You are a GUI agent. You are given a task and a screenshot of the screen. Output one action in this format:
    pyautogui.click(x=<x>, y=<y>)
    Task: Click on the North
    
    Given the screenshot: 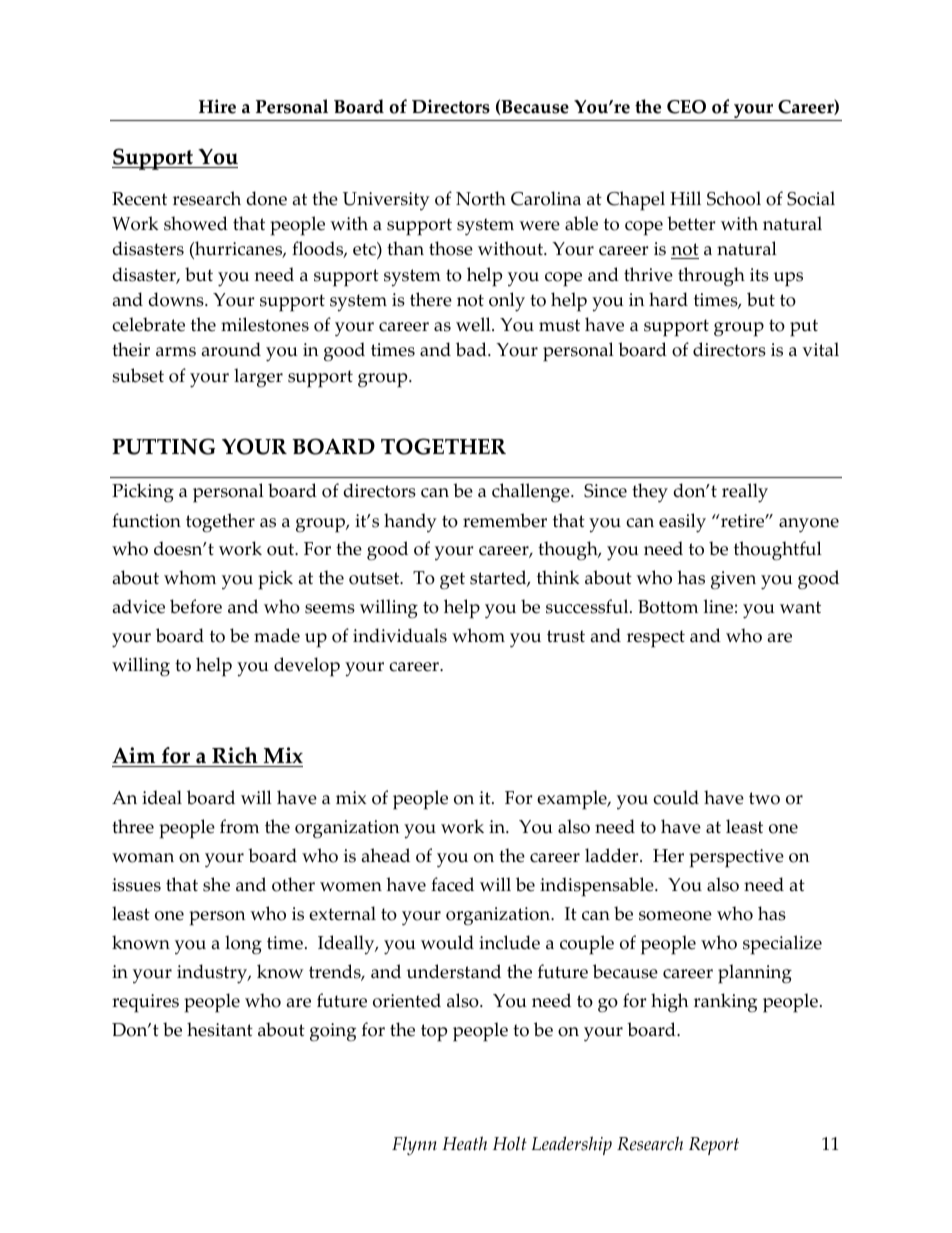 What is the action you would take?
    pyautogui.click(x=481, y=198)
